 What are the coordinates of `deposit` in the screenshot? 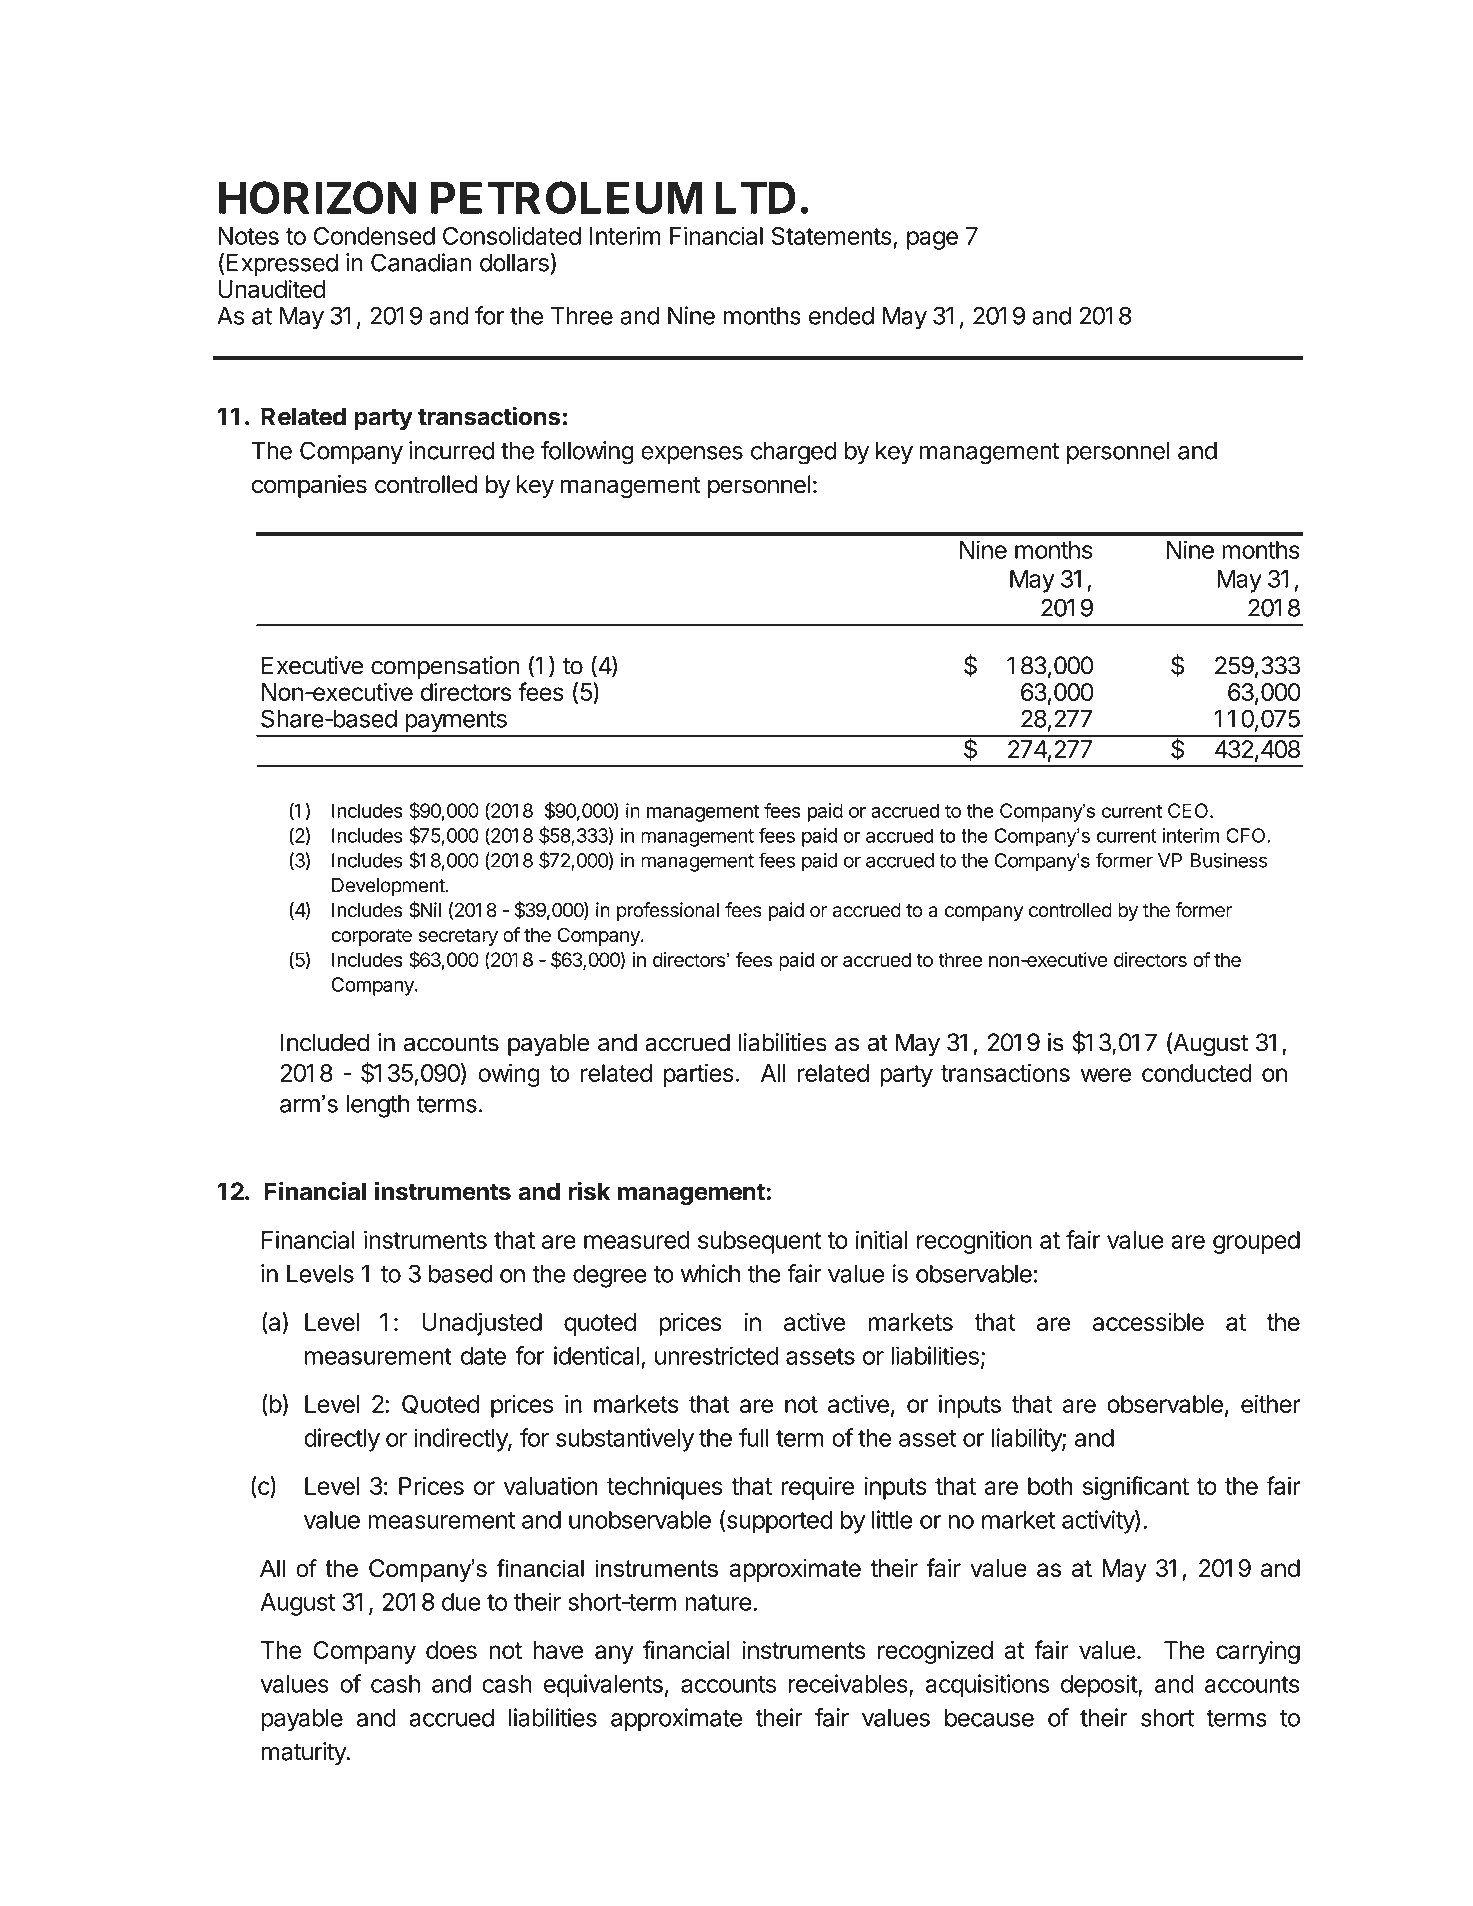 It's located at (1100, 1686).
